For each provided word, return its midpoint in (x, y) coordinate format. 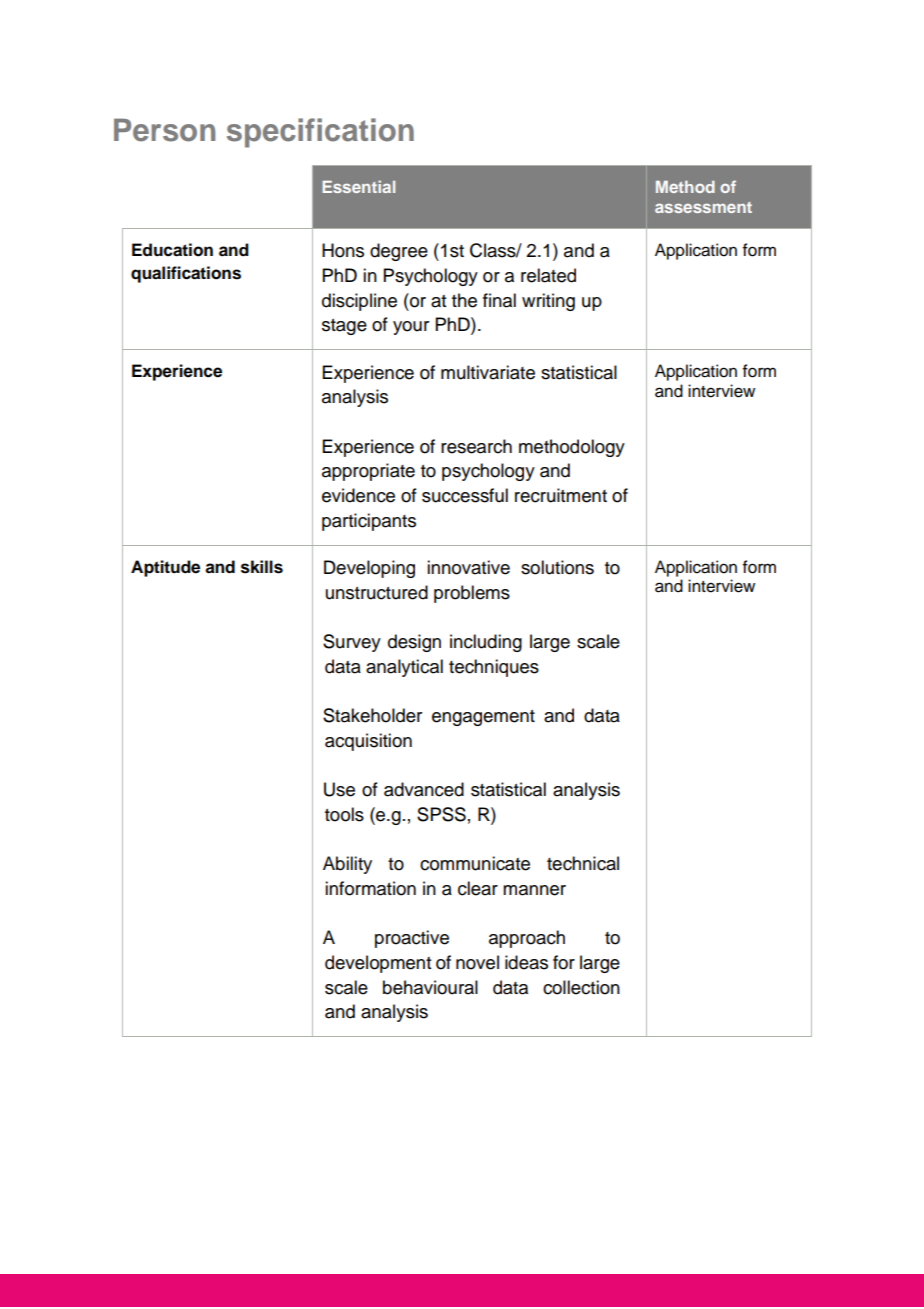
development (378, 964)
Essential (358, 186)
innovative (468, 567)
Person (164, 130)
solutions (557, 567)
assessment (703, 207)
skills (262, 567)
